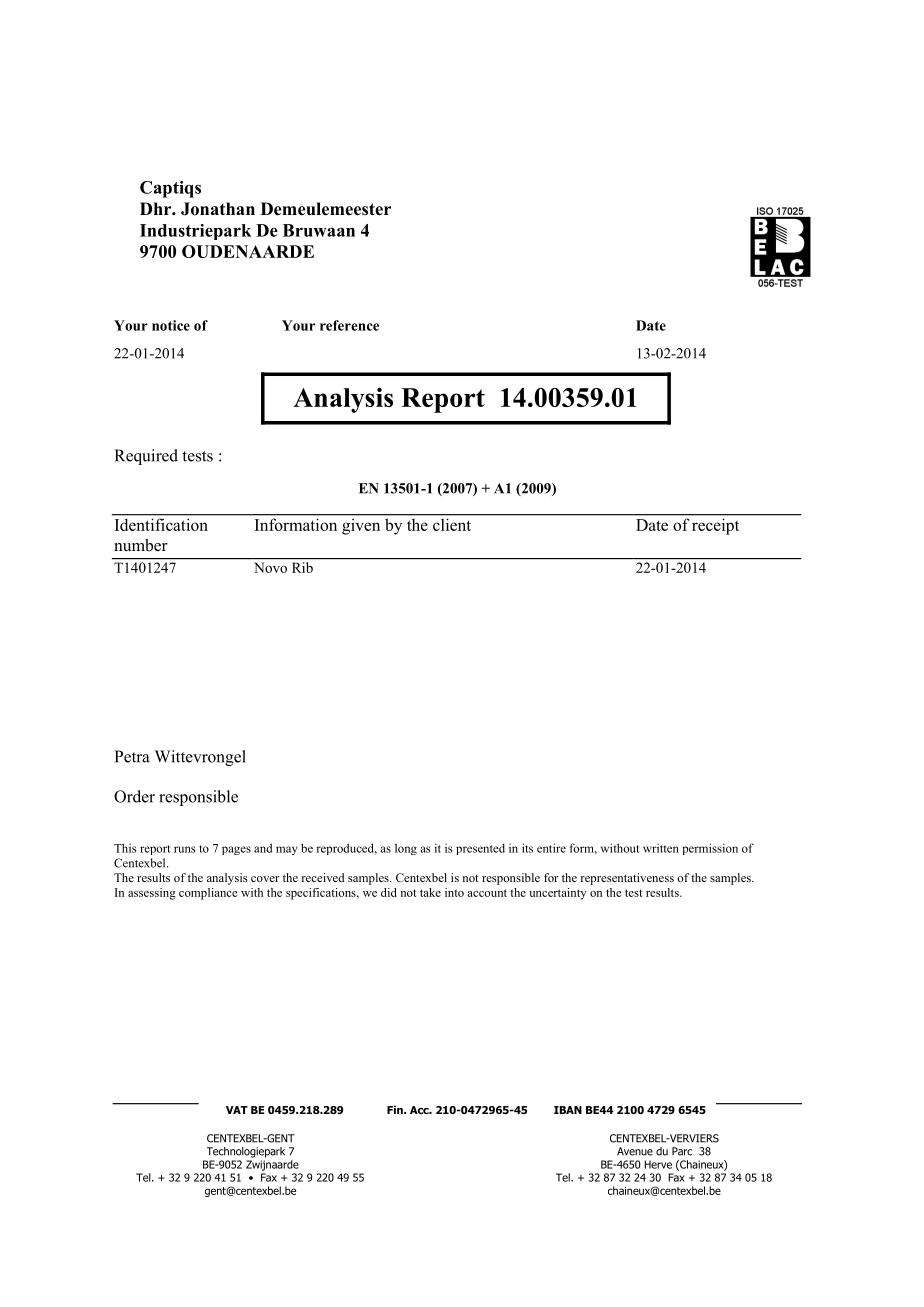  What do you see at coordinates (208, 894) in the screenshot?
I see `compliance` at bounding box center [208, 894].
